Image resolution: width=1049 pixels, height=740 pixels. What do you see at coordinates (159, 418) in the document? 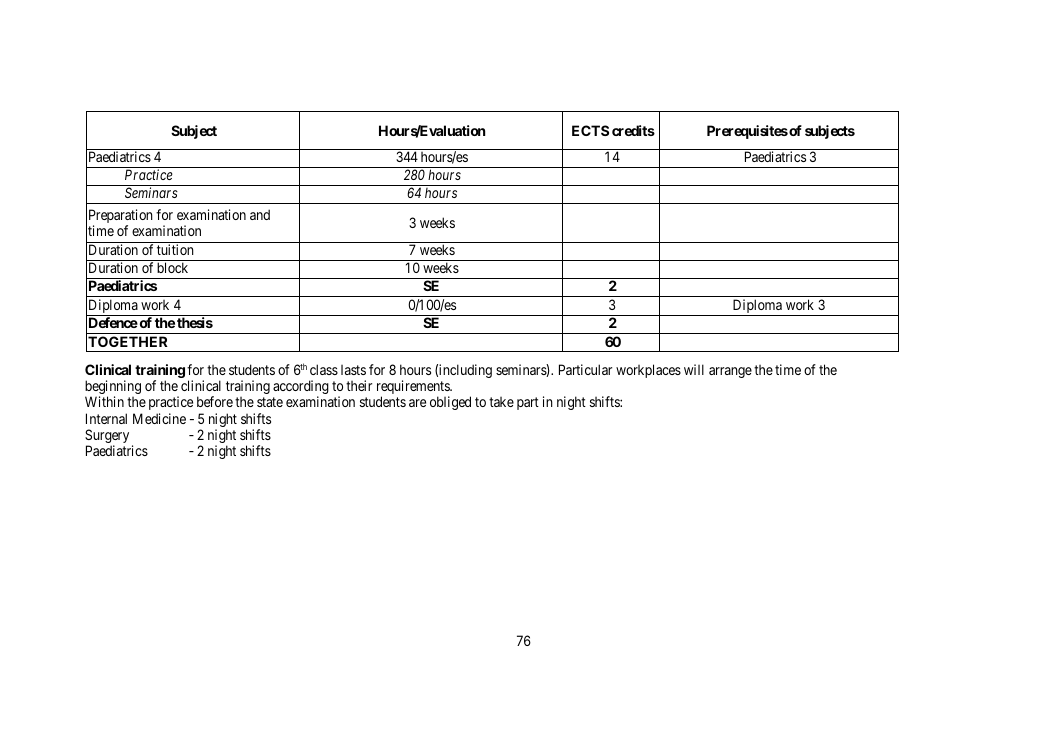
I see `Medicine` at bounding box center [159, 418].
